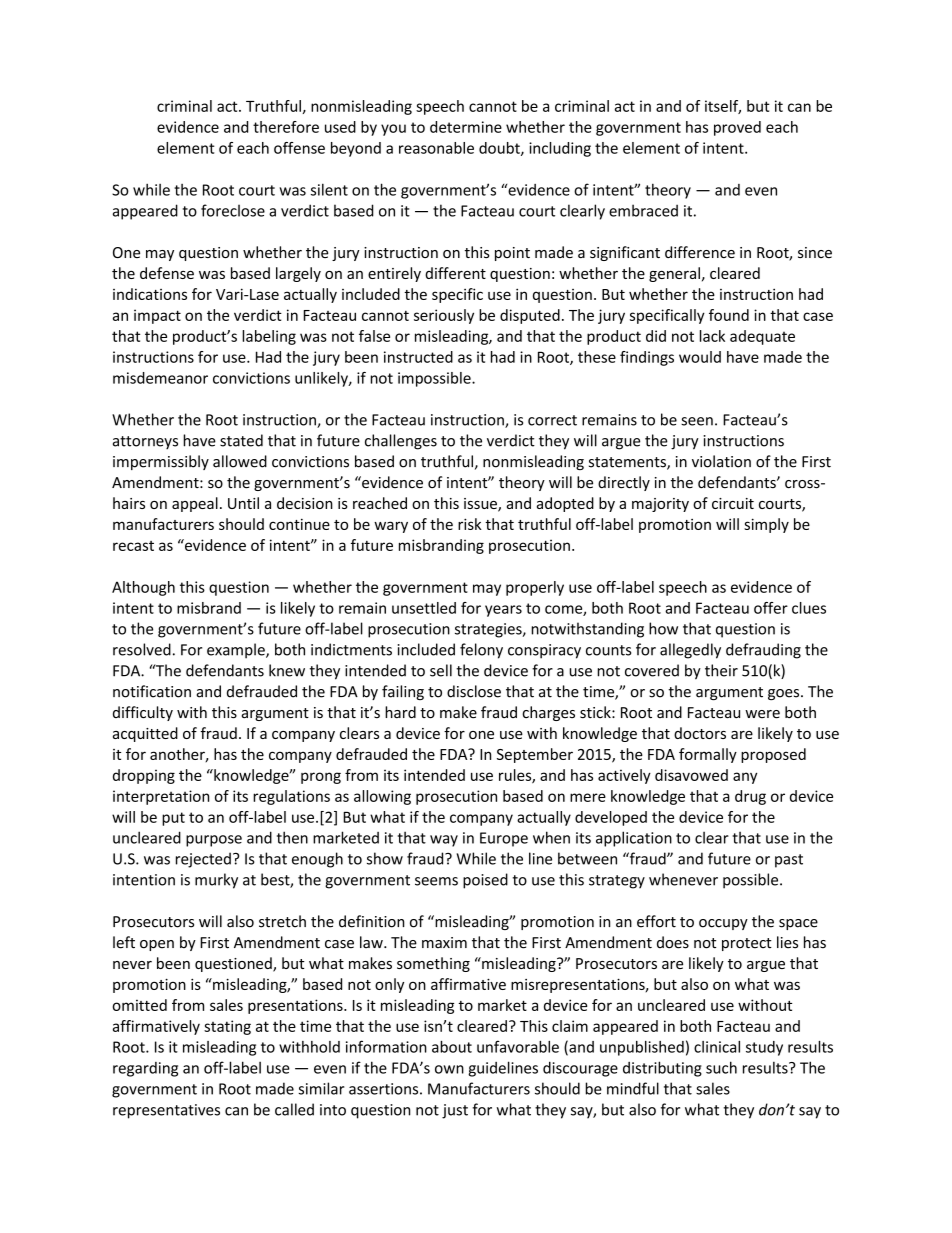  Describe the element at coordinates (166, 1111) in the page. I see `representatives` at that location.
